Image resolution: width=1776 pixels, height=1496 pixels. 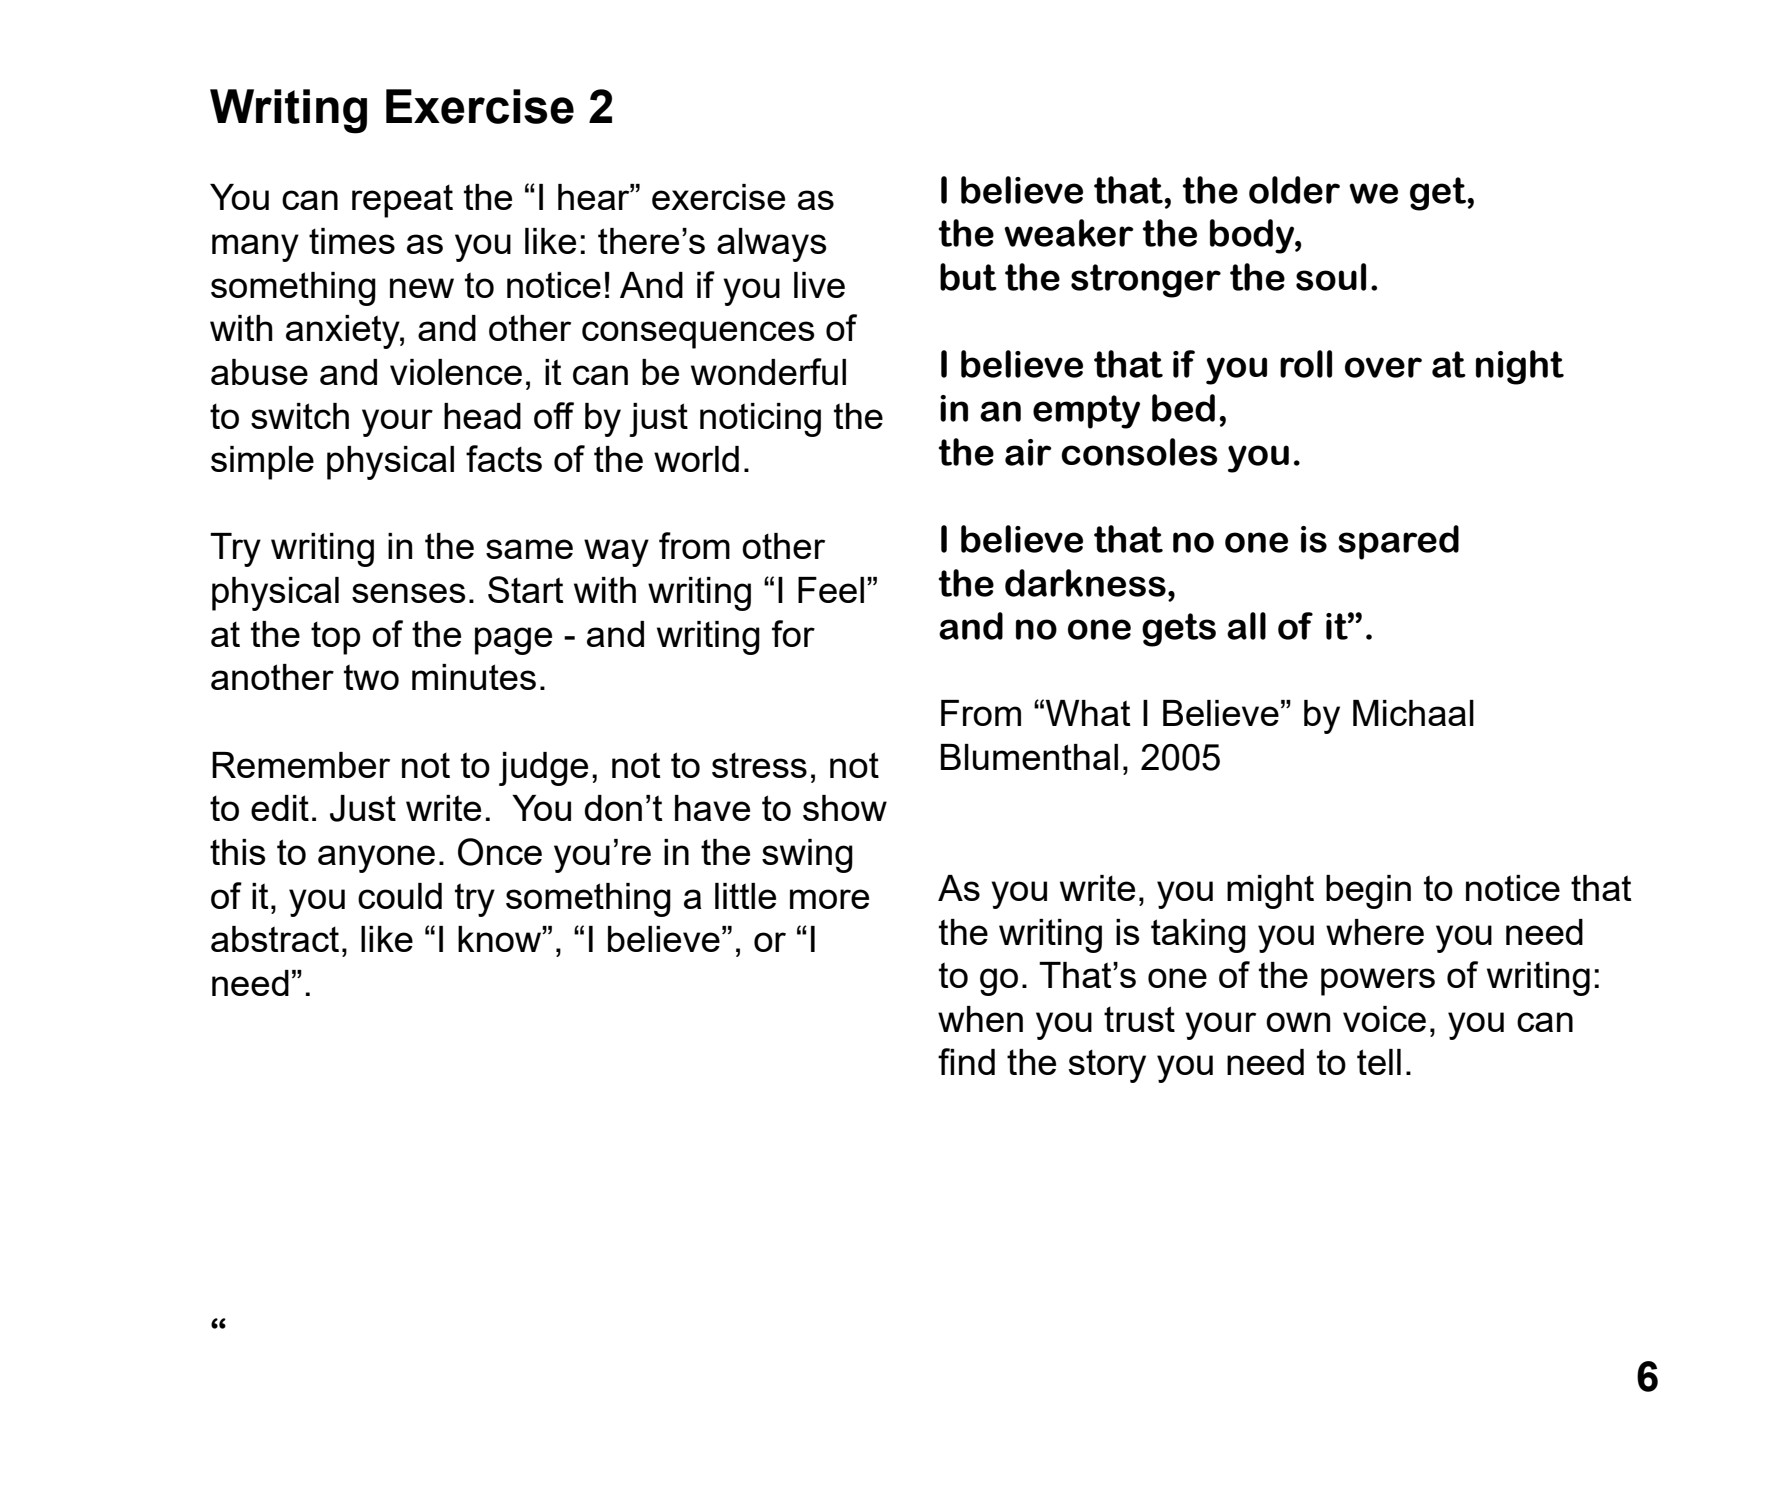 What do you see at coordinates (275, 939) in the image?
I see `abstract` at bounding box center [275, 939].
